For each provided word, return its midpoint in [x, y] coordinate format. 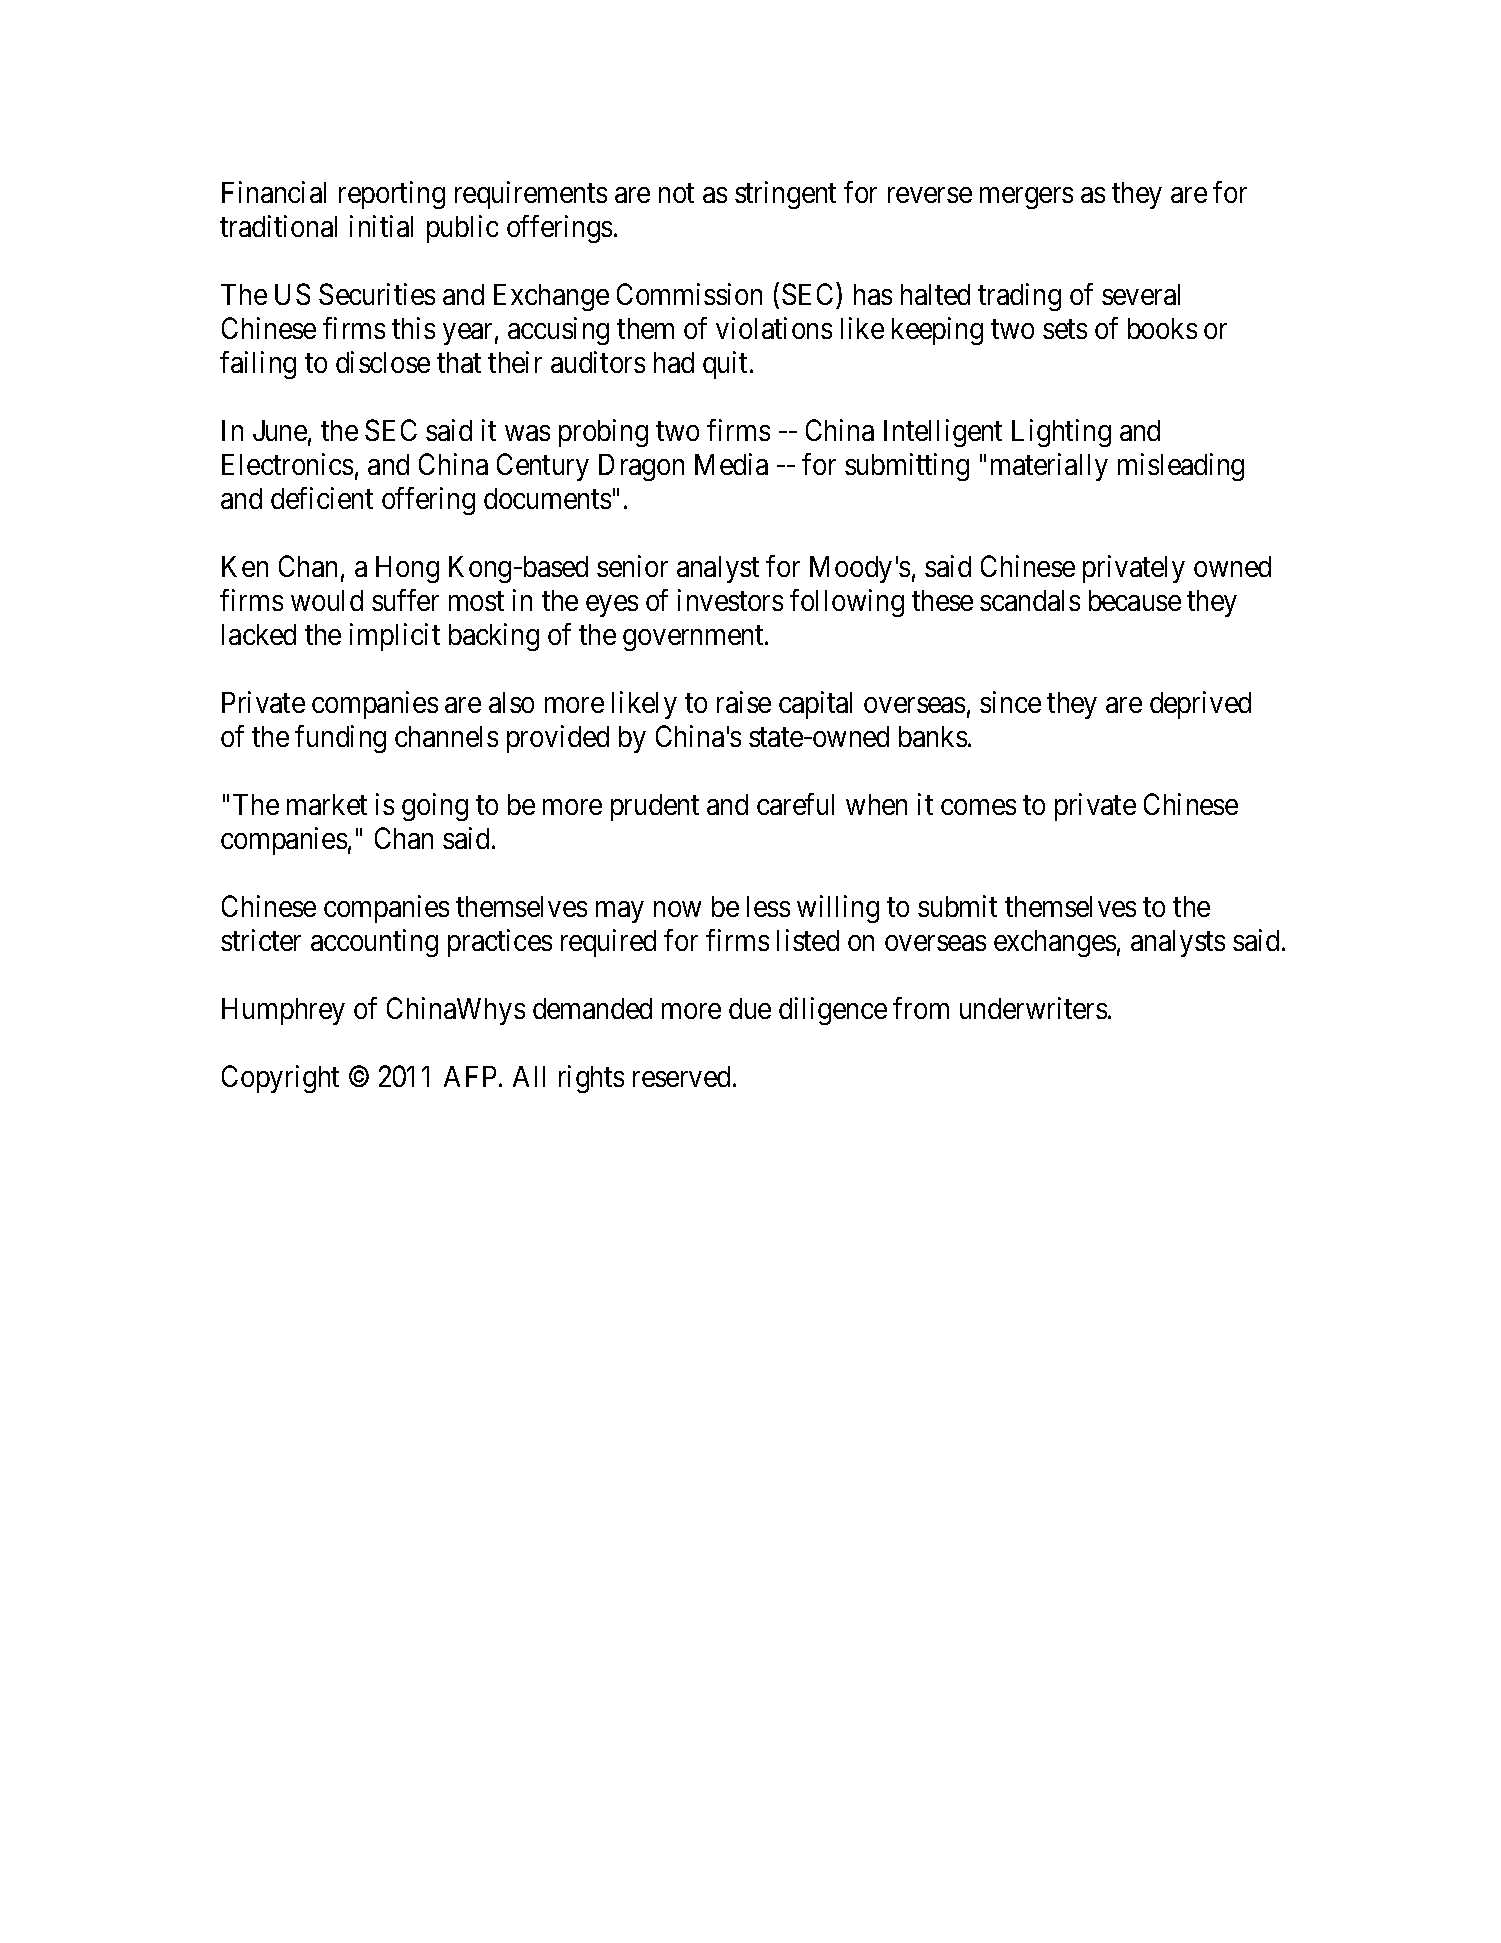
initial [381, 226]
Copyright [280, 1079]
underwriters [1033, 1008]
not [676, 193]
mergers [1026, 198]
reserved [683, 1076]
